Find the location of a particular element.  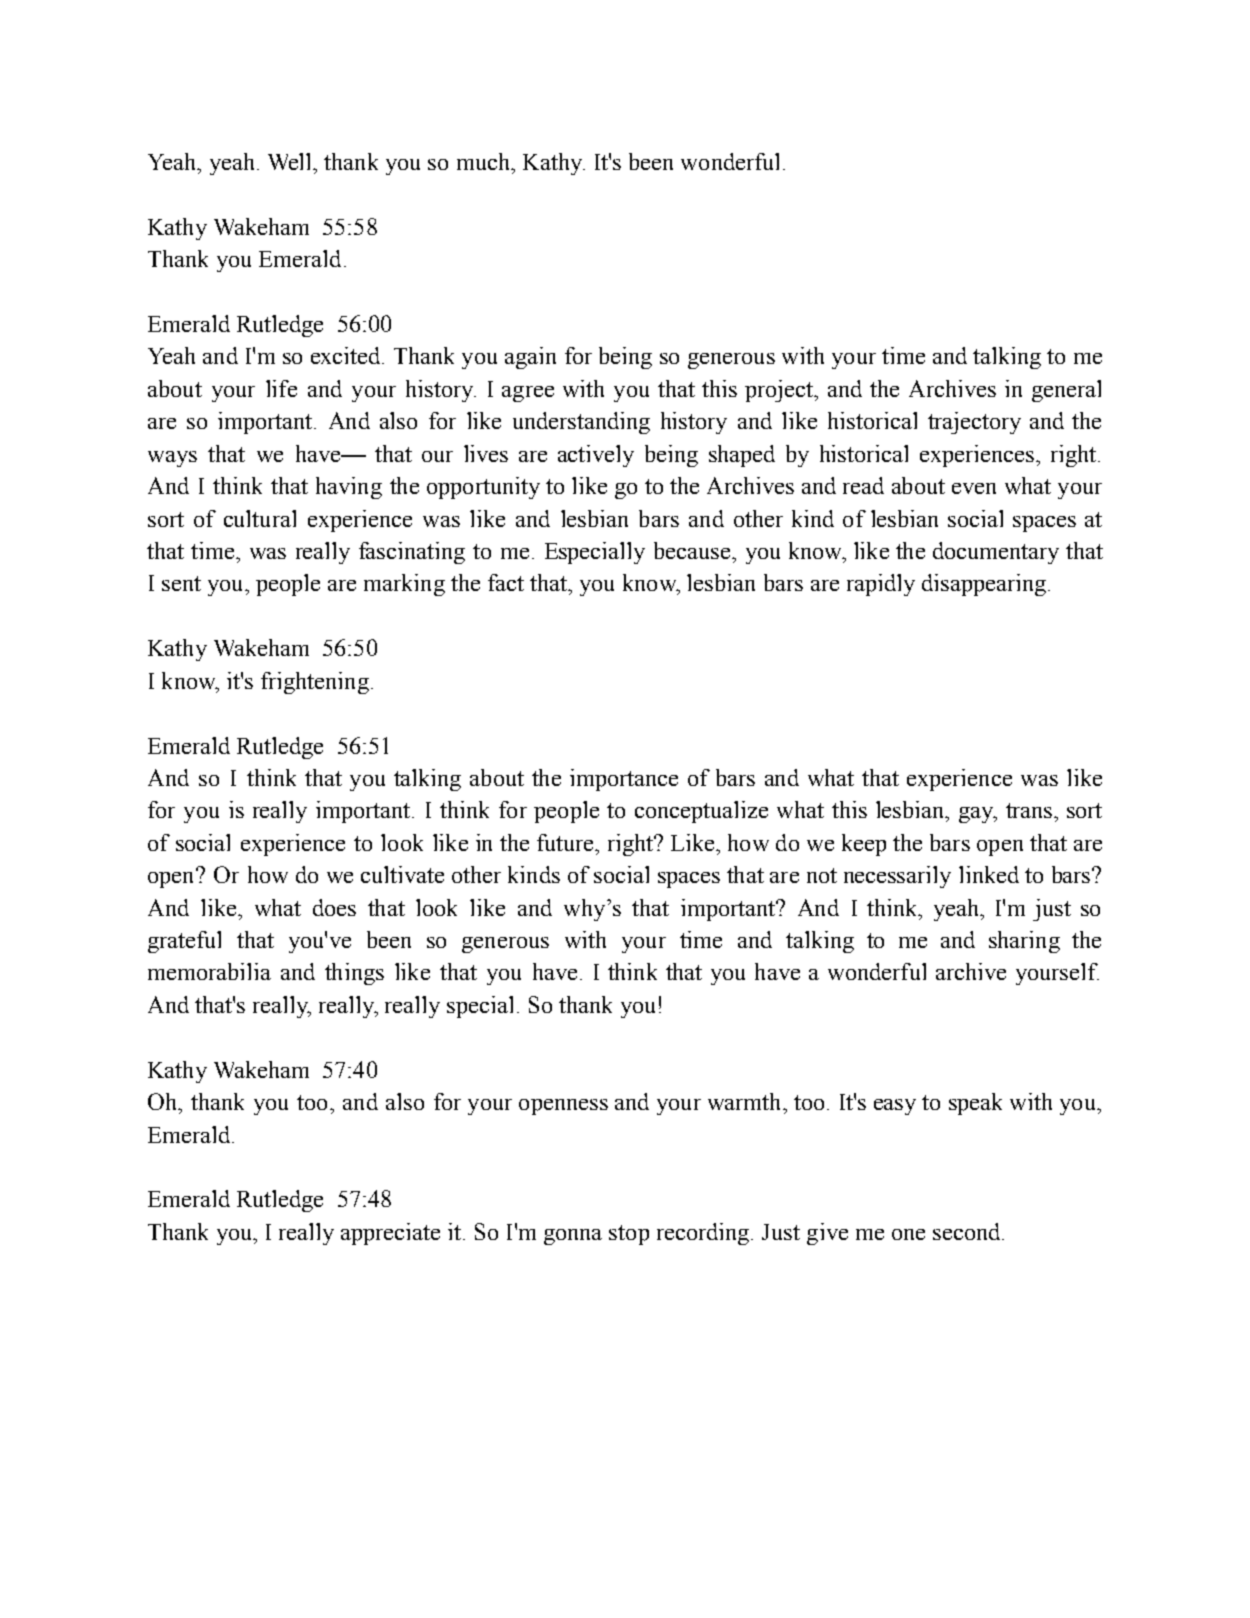

general is located at coordinates (1066, 391).
